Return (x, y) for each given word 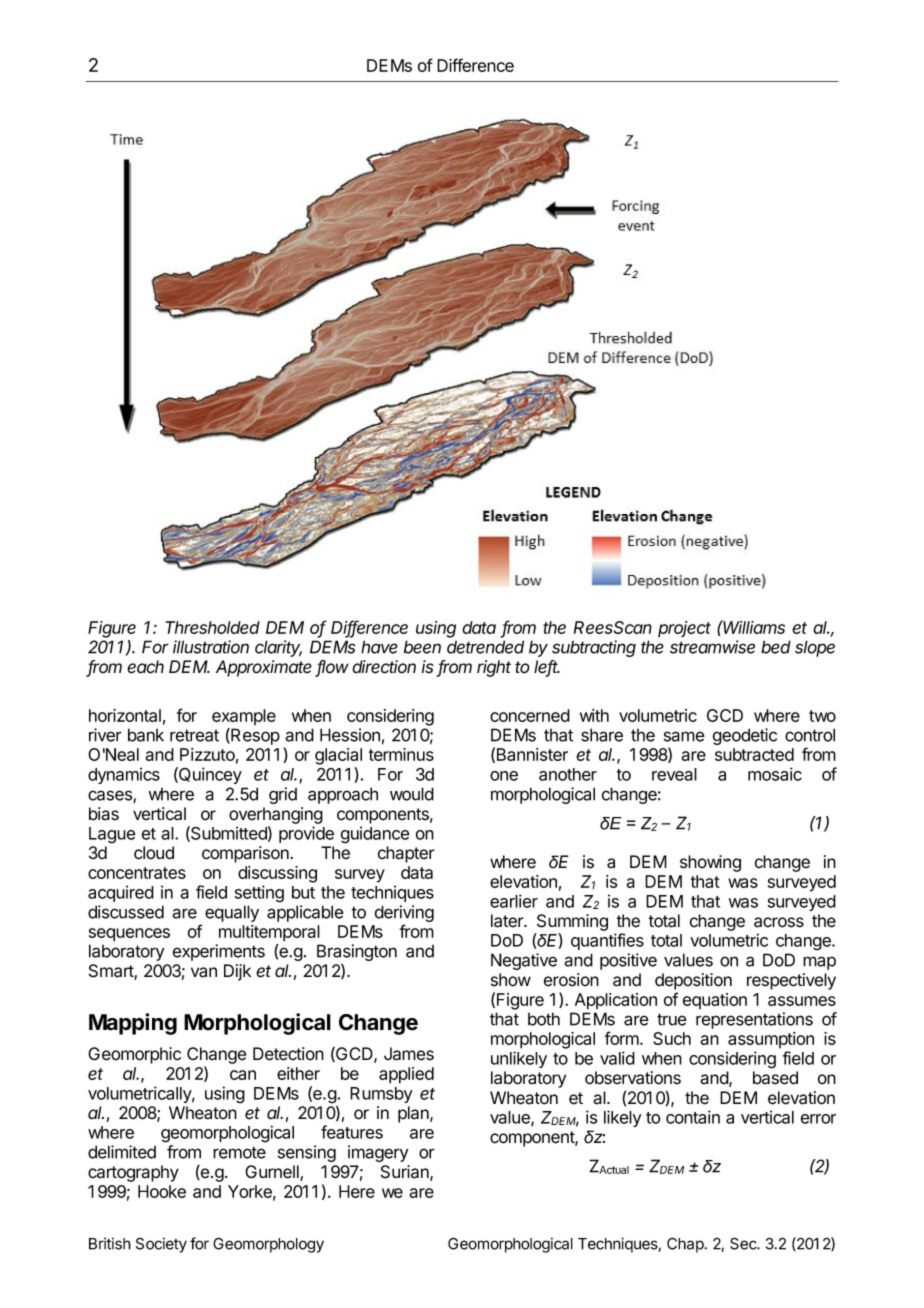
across (779, 922)
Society (161, 1245)
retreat (194, 735)
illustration (211, 647)
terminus (401, 754)
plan (414, 1114)
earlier (514, 901)
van (204, 972)
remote (239, 1152)
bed (776, 647)
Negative (524, 961)
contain (693, 1117)
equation (715, 1001)
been (422, 647)
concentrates (137, 873)
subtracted (754, 754)
